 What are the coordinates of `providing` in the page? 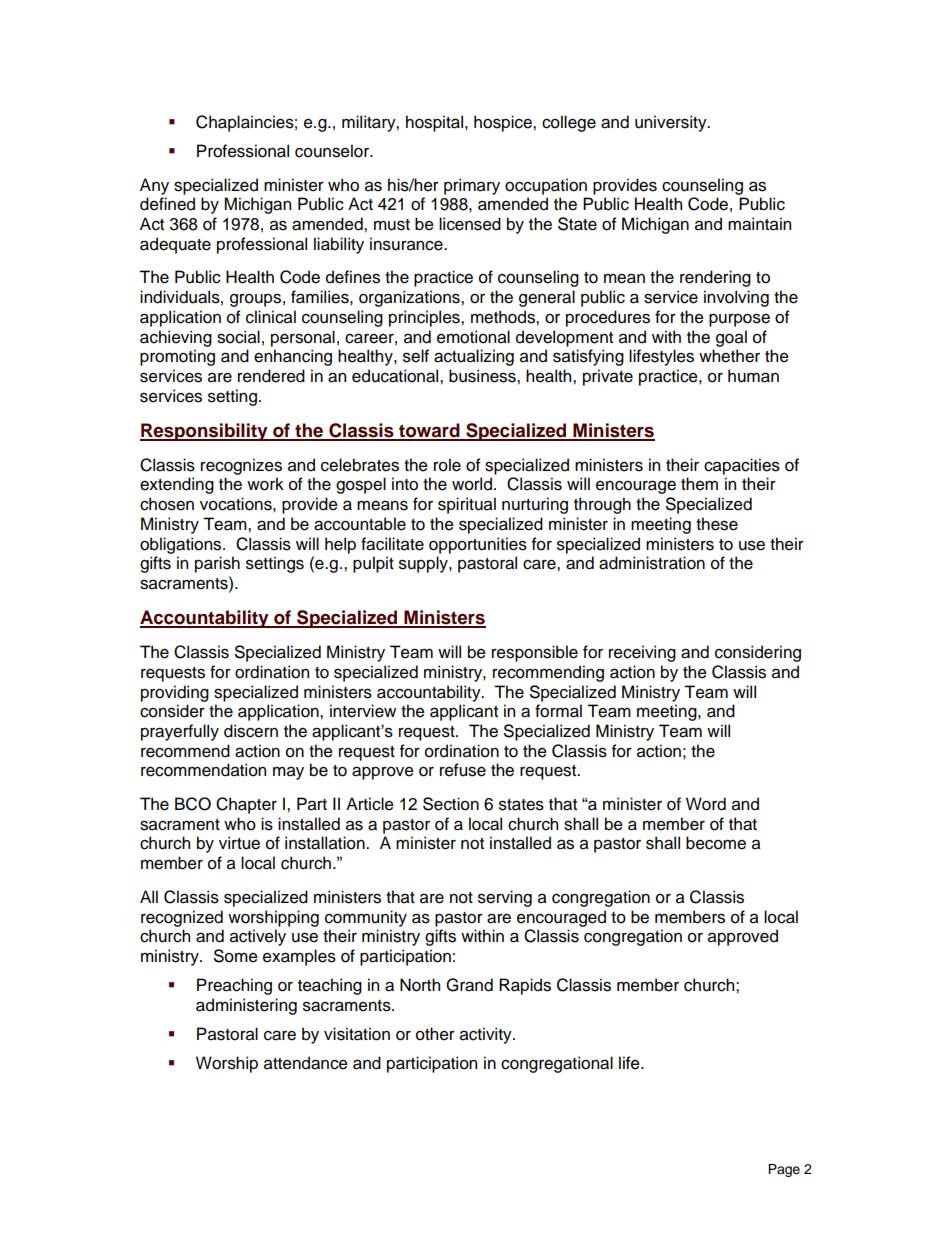 It's located at (175, 693).
